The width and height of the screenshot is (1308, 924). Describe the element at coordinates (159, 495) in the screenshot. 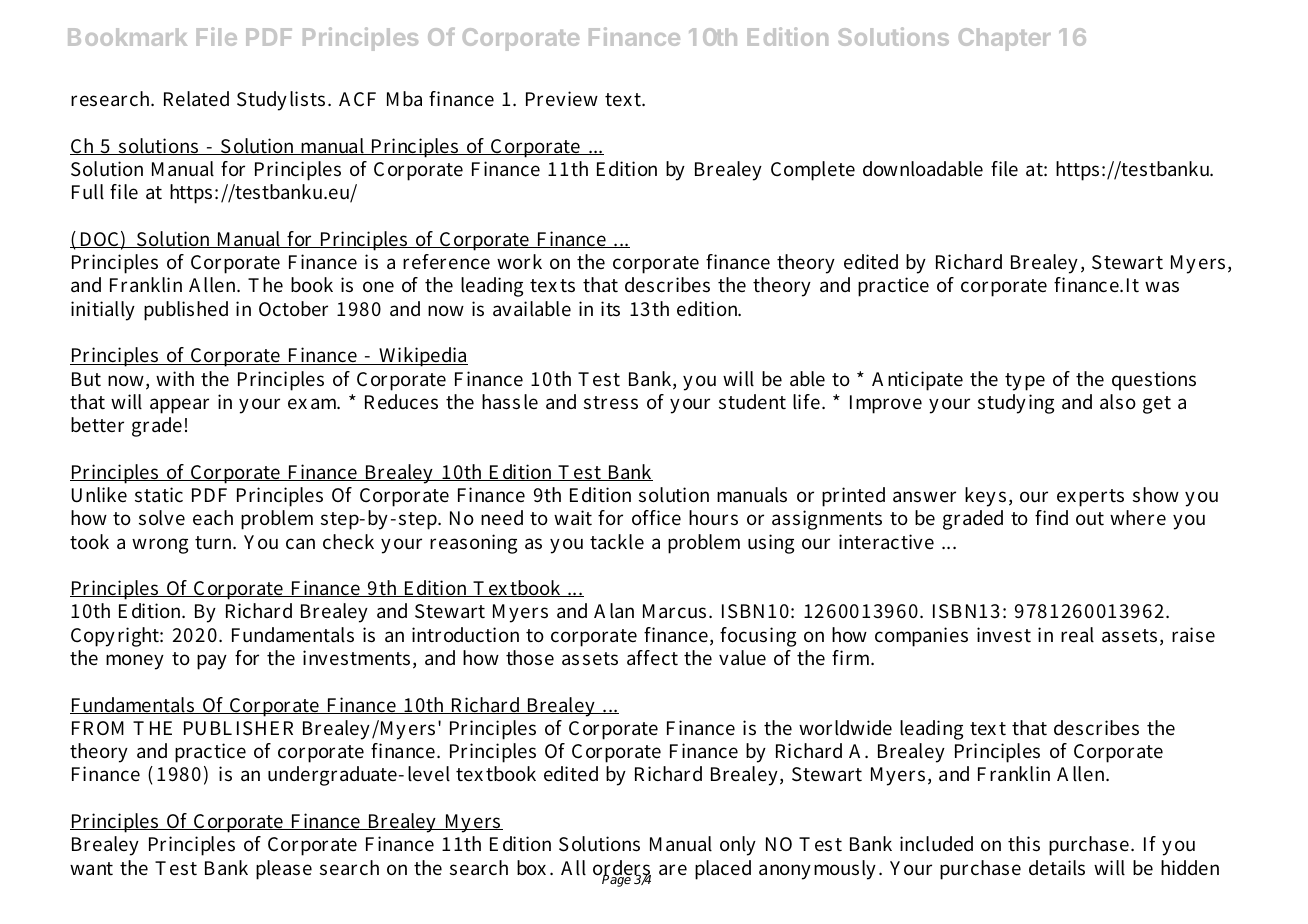

I see `static` at that location.
